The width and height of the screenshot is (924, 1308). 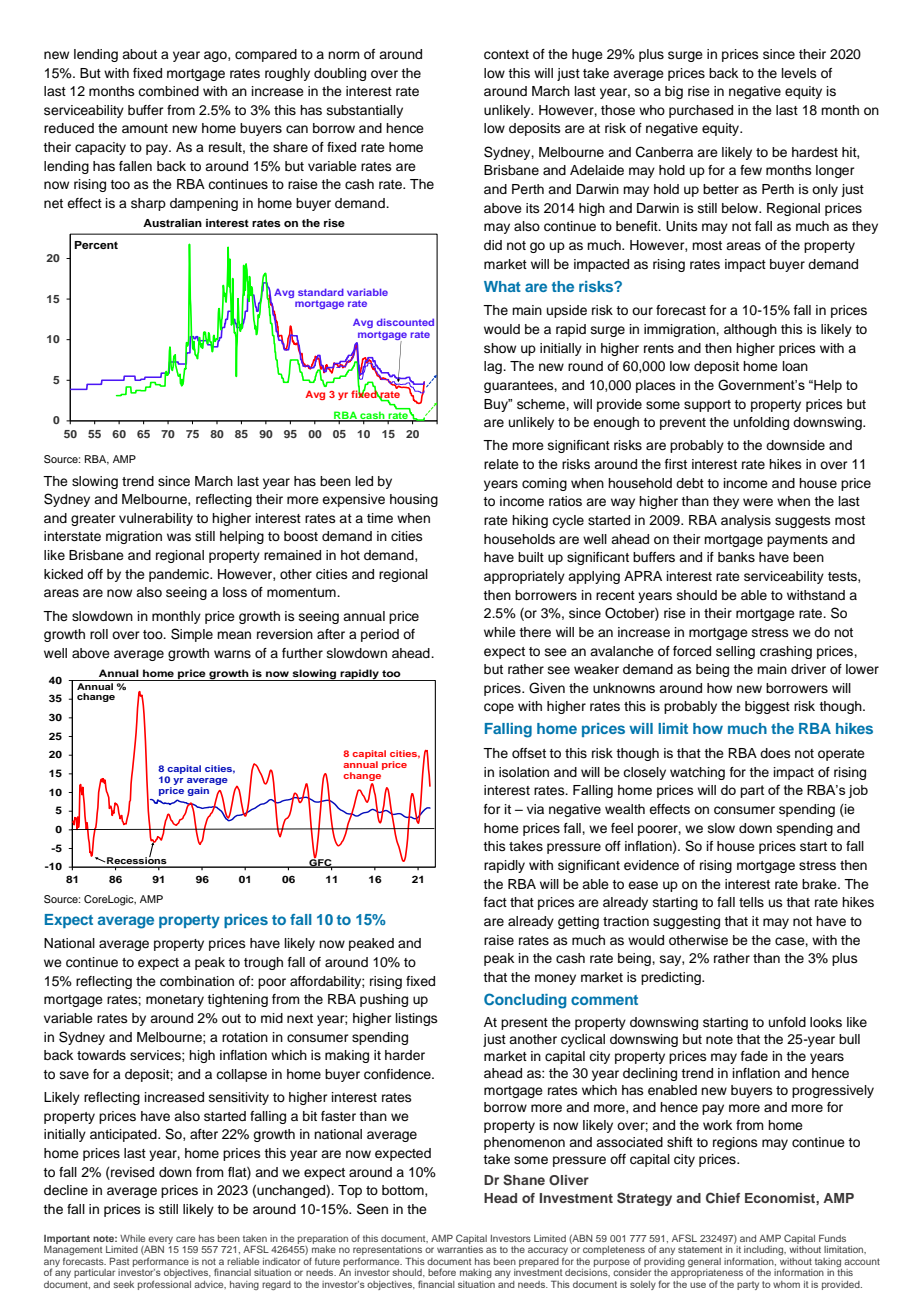 What do you see at coordinates (751, 902) in the screenshot?
I see `tells` at bounding box center [751, 902].
